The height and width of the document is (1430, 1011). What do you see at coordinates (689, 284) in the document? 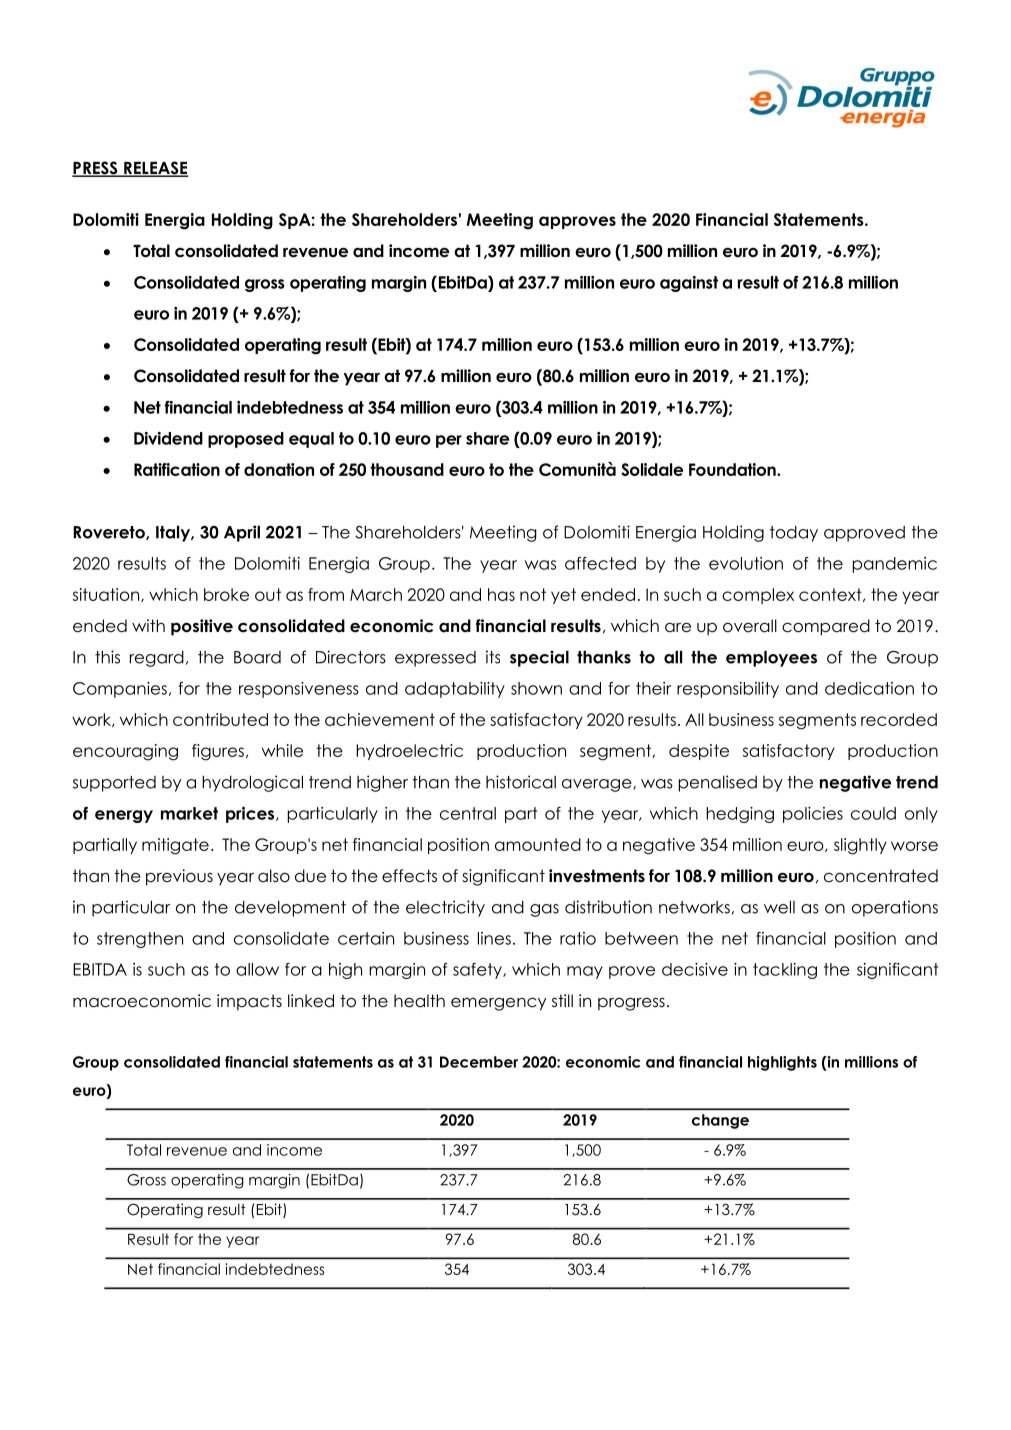
I see `against` at bounding box center [689, 284].
